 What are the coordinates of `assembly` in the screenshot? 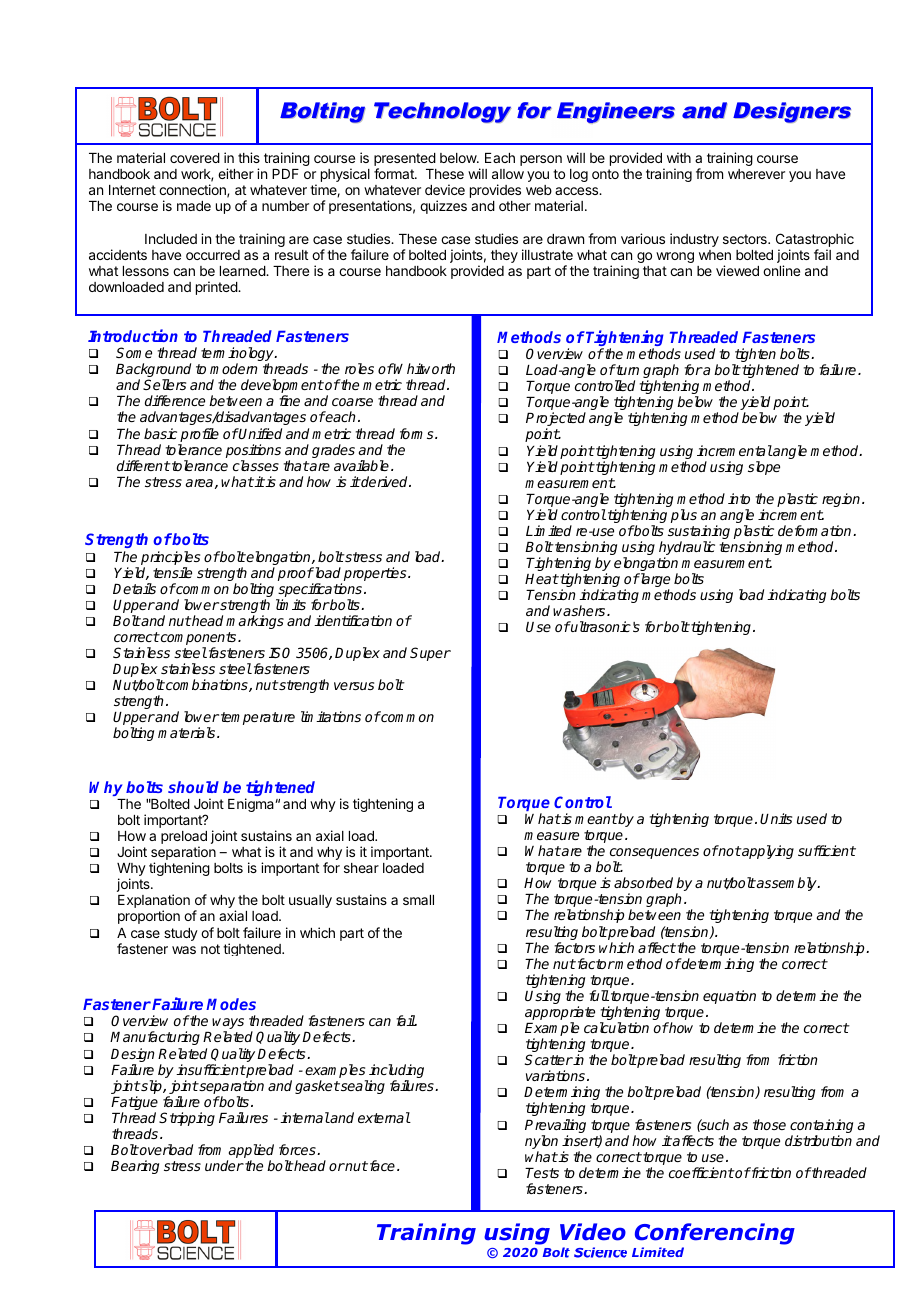 It's located at (787, 884).
